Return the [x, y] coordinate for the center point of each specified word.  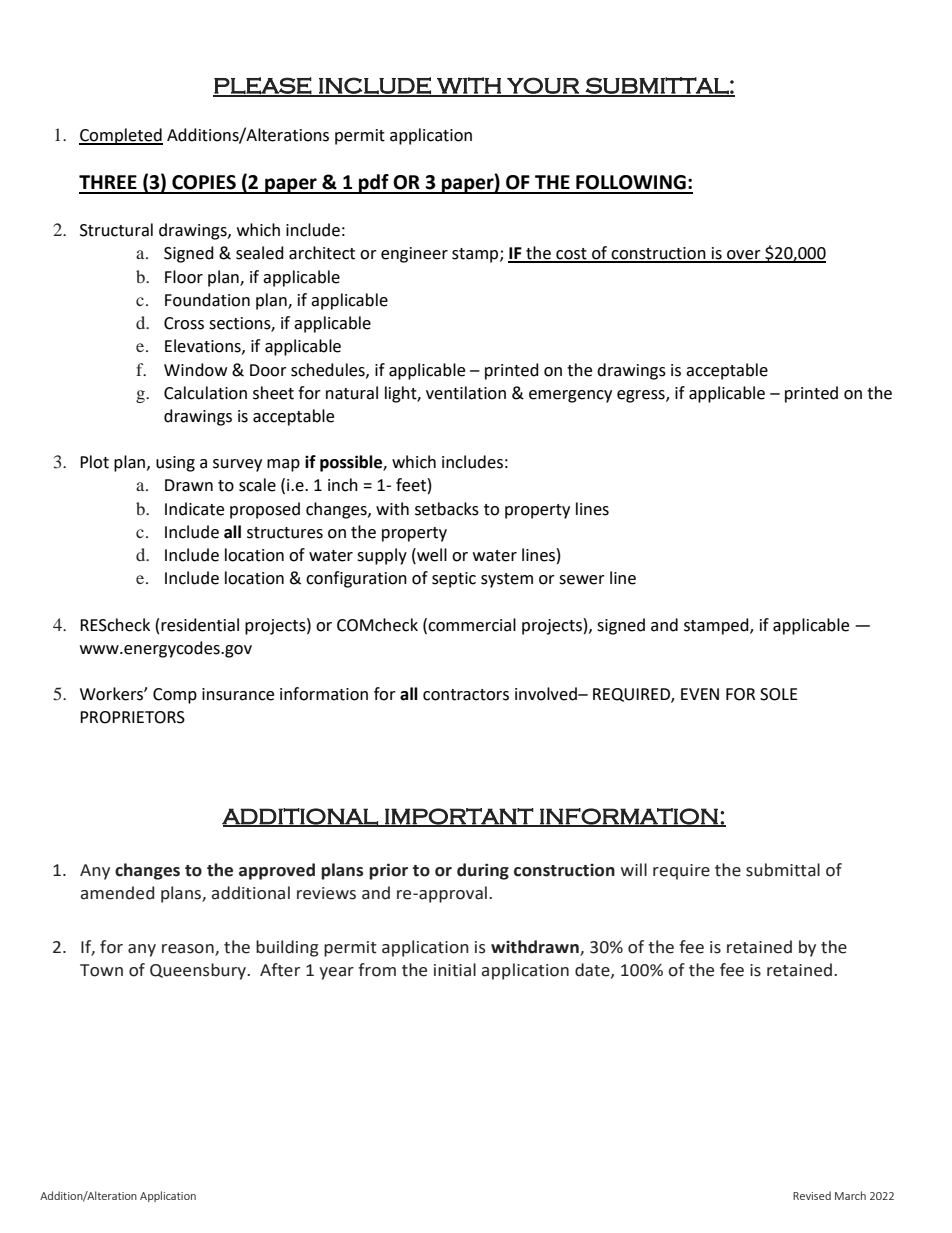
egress [642, 396]
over [744, 256]
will [634, 869]
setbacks [447, 509]
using [175, 464]
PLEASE [263, 86]
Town [101, 970]
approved [277, 871]
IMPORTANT [459, 817]
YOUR [543, 86]
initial [455, 970]
